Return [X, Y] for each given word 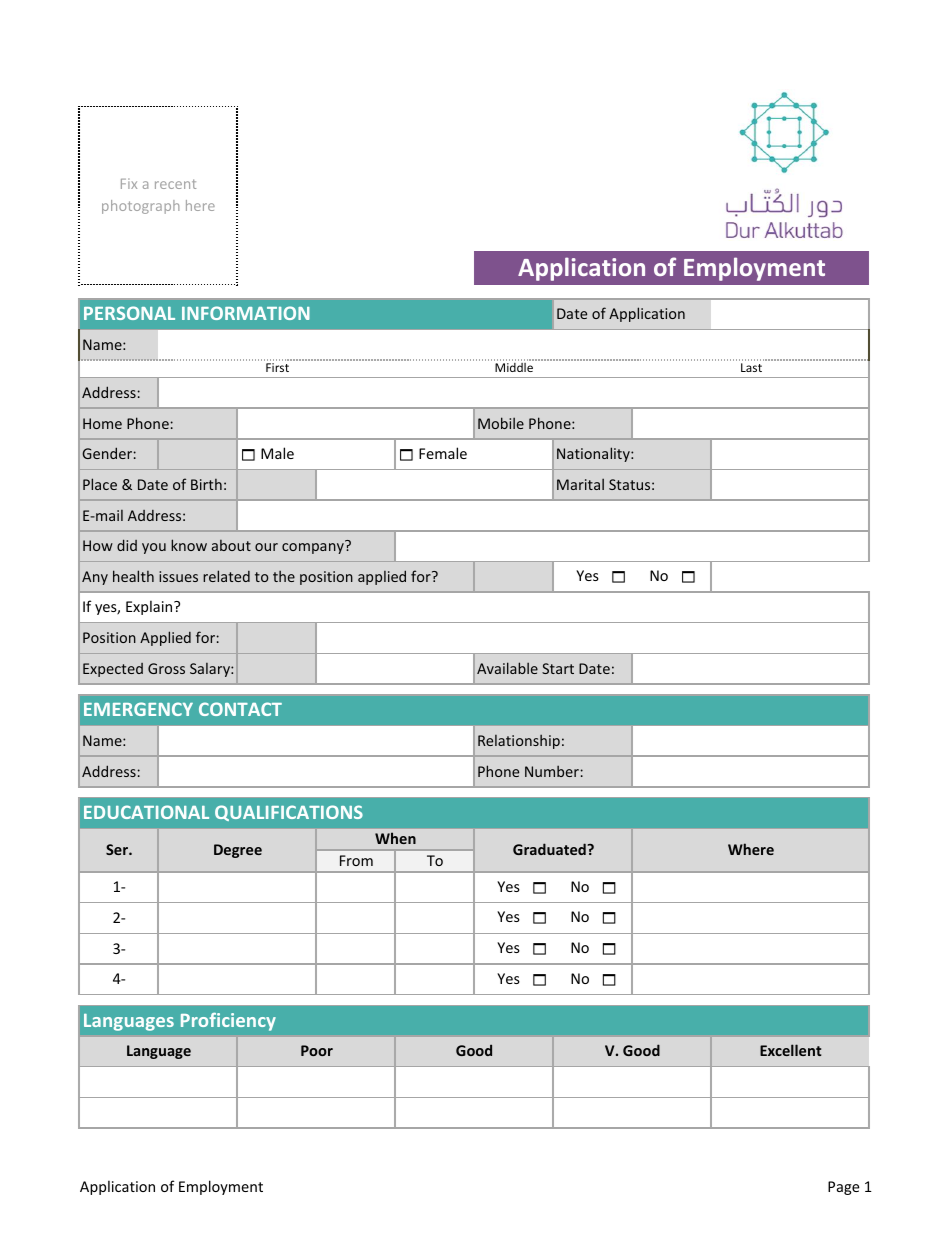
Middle [514, 367]
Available [507, 668]
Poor [317, 1050]
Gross [166, 668]
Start [558, 668]
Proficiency [228, 1022]
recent [175, 184]
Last [751, 367]
